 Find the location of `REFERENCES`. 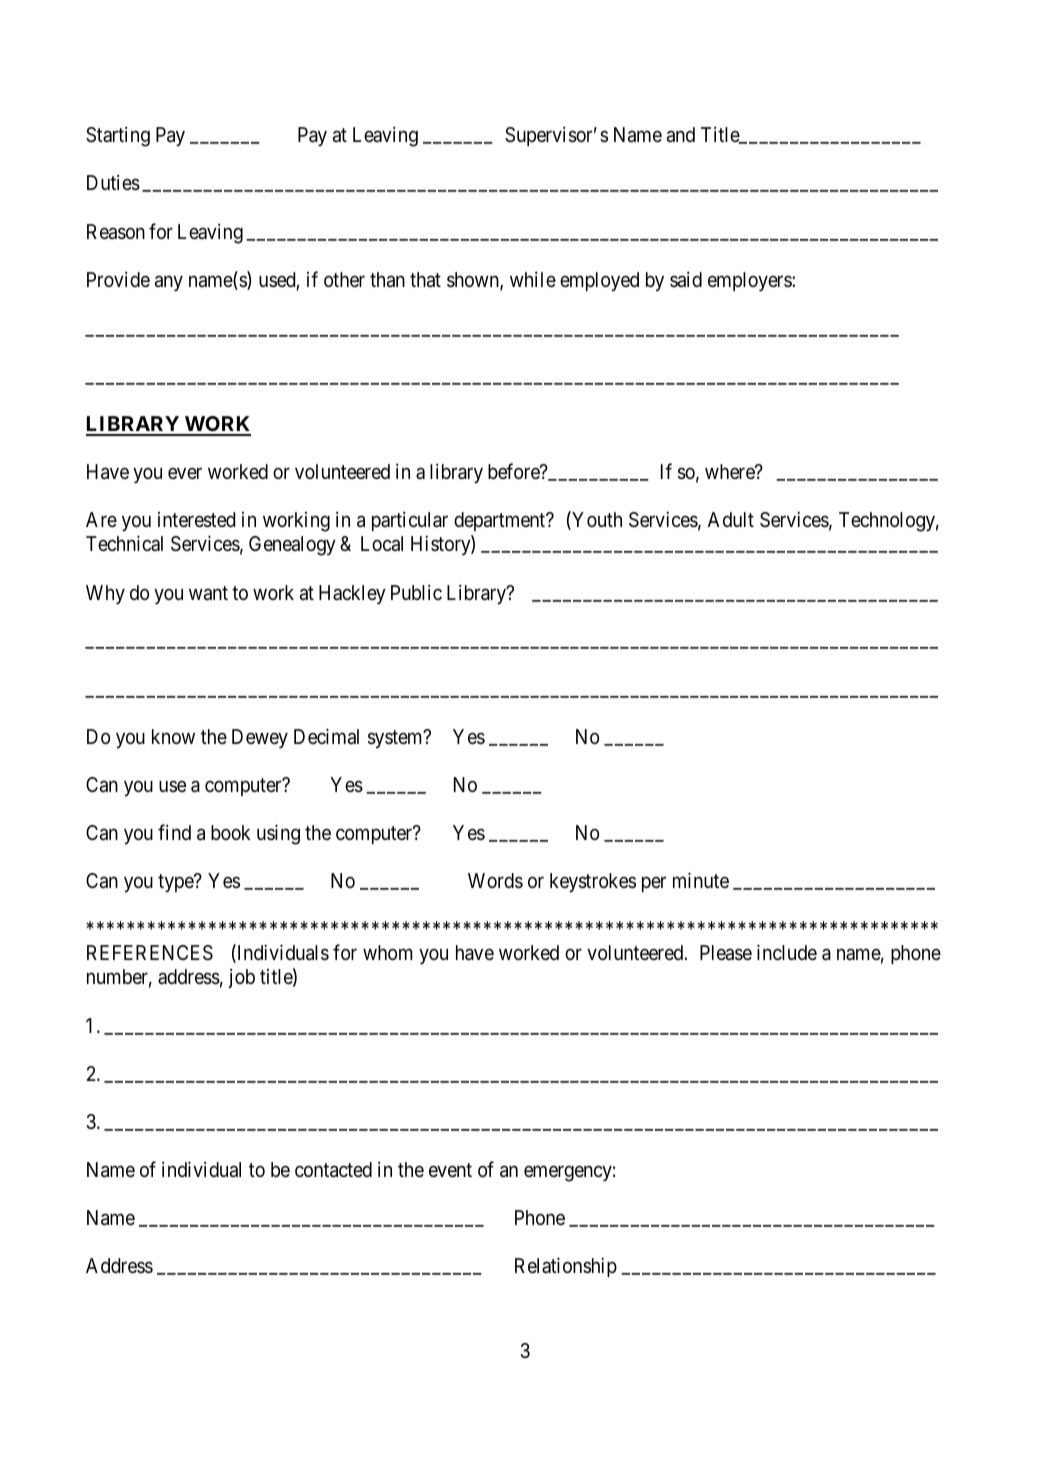

REFERENCES is located at coordinates (150, 953).
